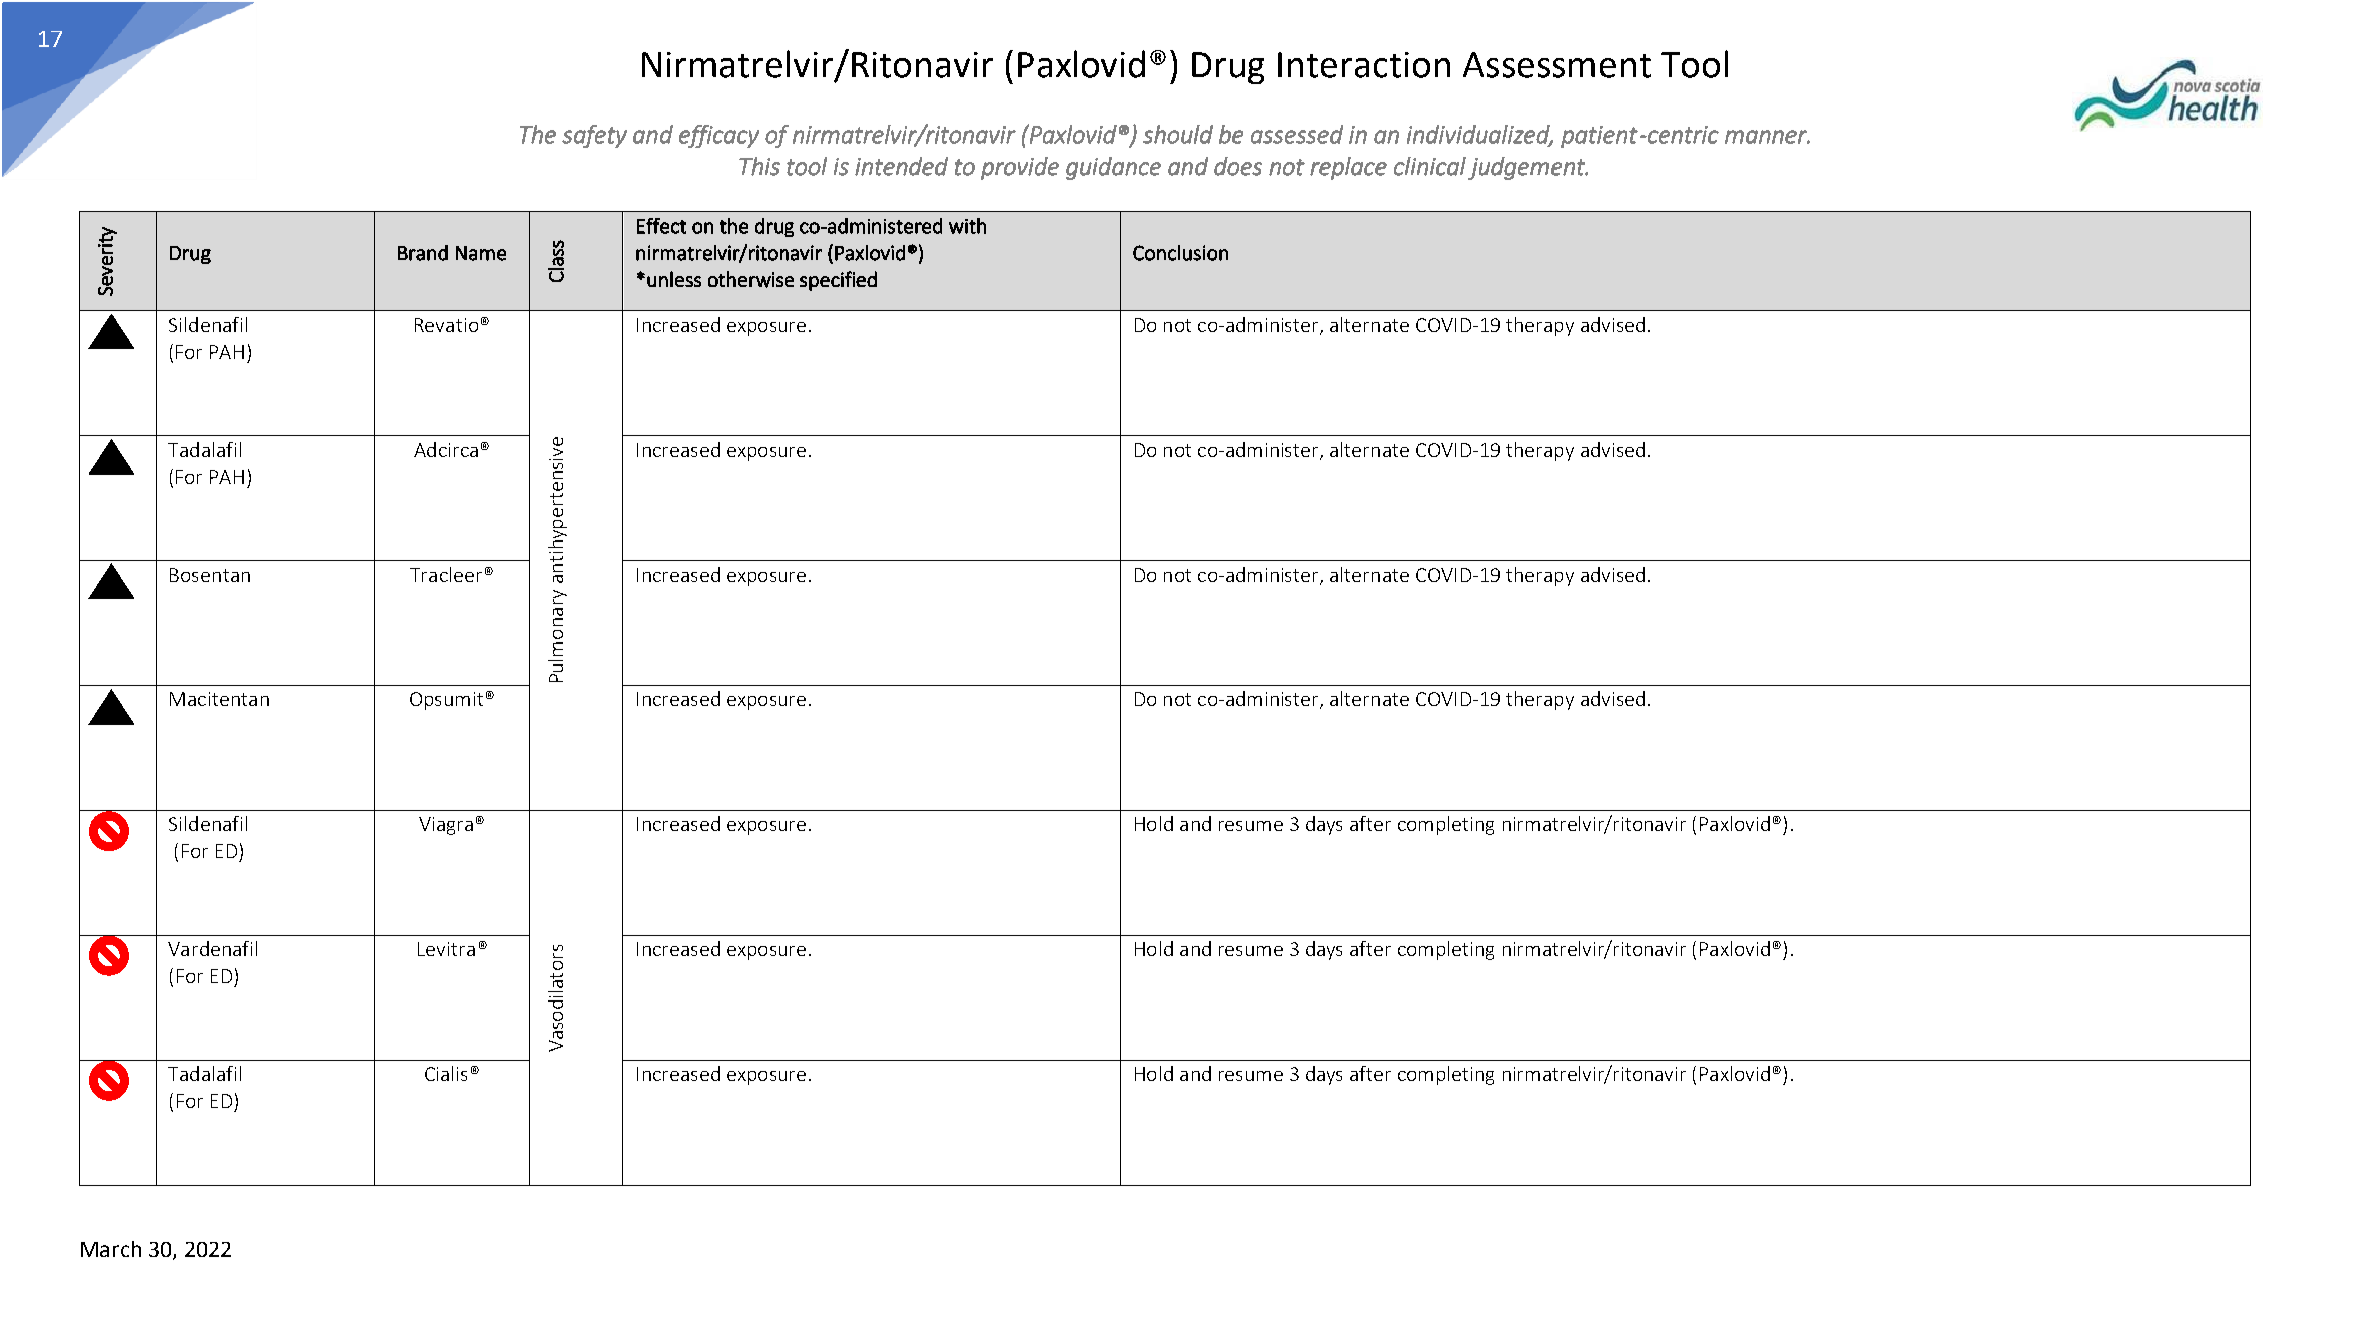  Describe the element at coordinates (446, 1073) in the screenshot. I see `Cialis` at that location.
